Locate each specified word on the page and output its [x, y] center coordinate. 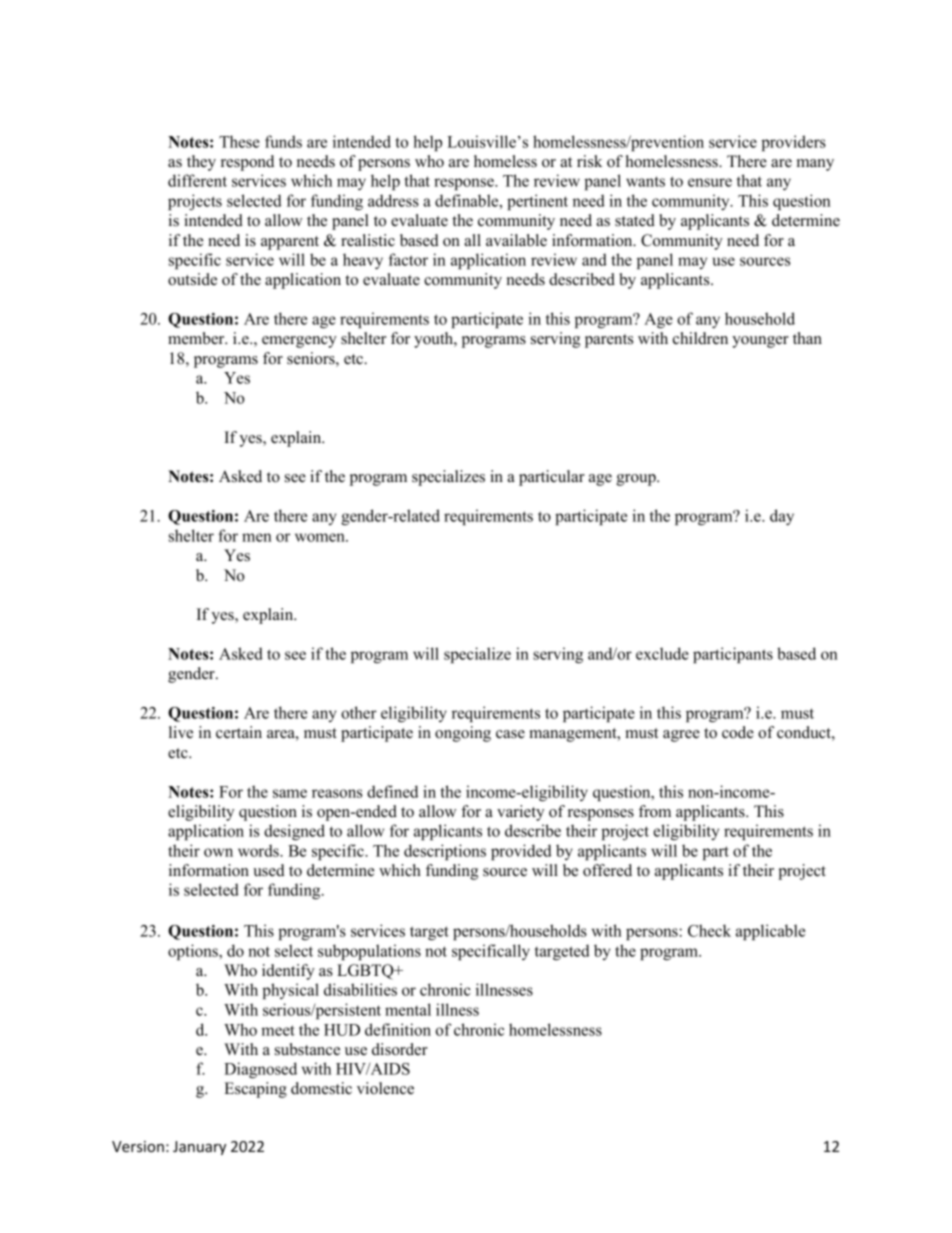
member [197, 338]
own [218, 852]
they [201, 163]
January [199, 1148]
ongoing [463, 734]
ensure [710, 182]
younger [760, 342]
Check [709, 930]
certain [239, 732]
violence [385, 1088]
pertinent [537, 202]
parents [609, 341]
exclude [662, 653]
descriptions [445, 852]
